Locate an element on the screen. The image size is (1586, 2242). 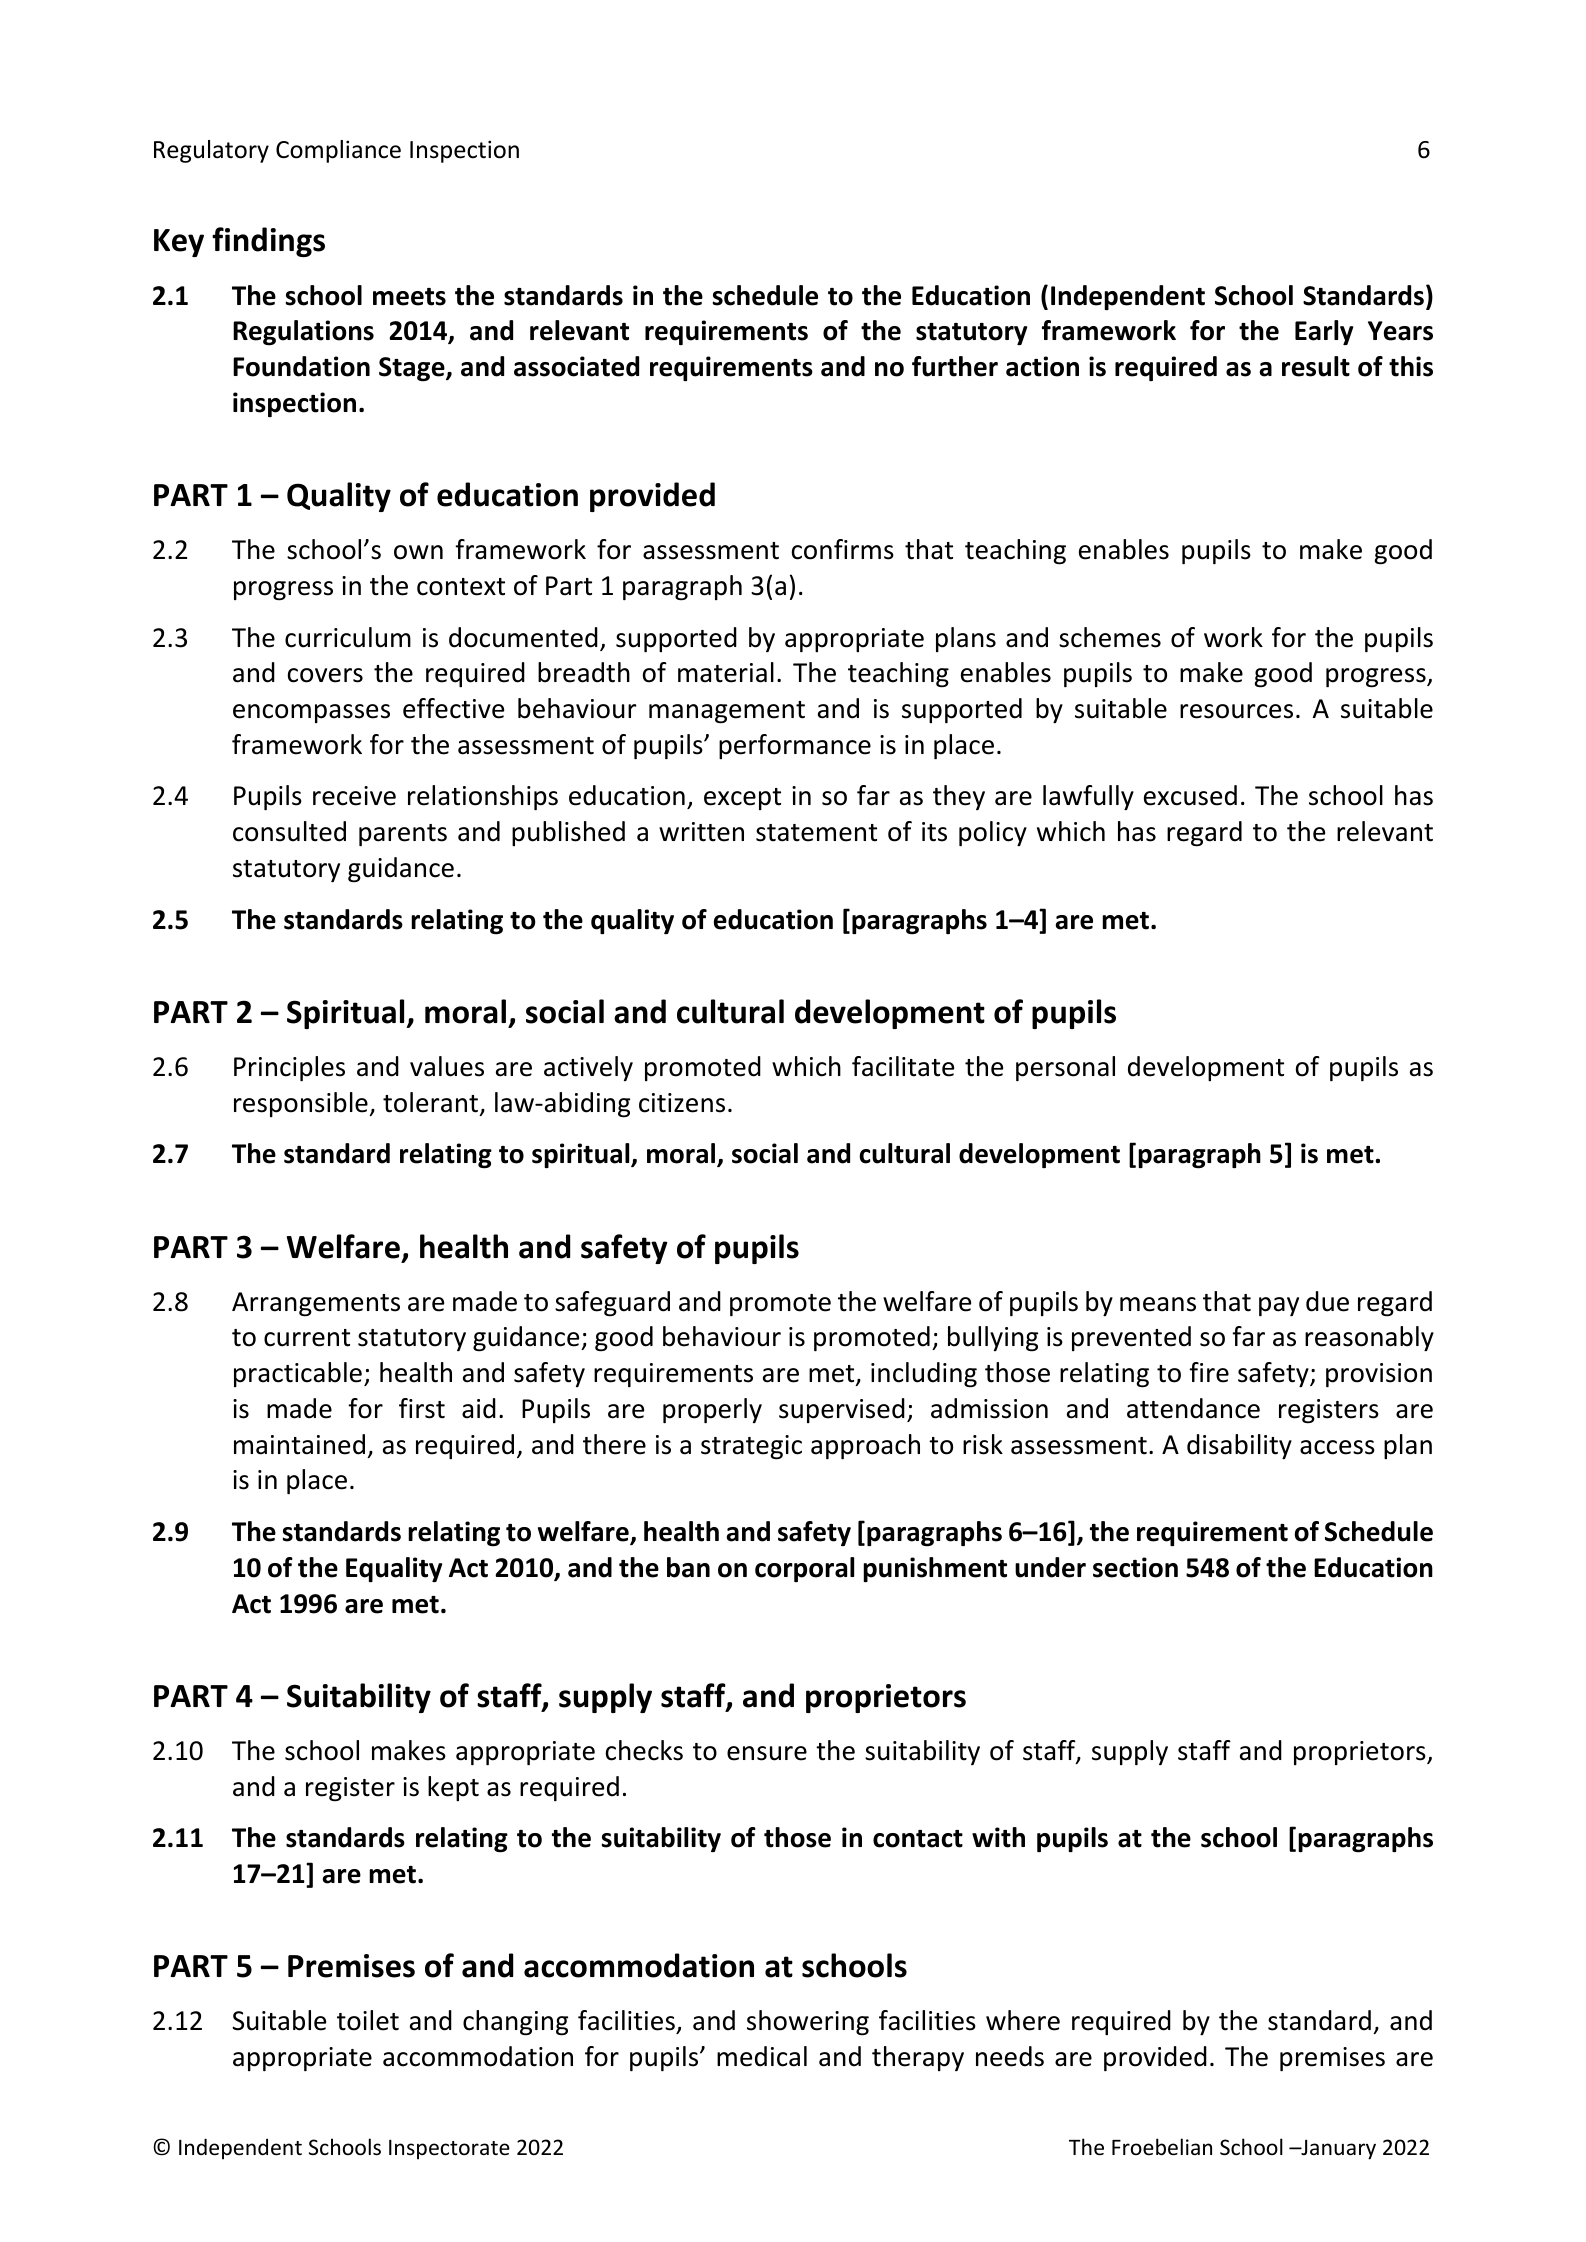
pay is located at coordinates (1279, 1306).
